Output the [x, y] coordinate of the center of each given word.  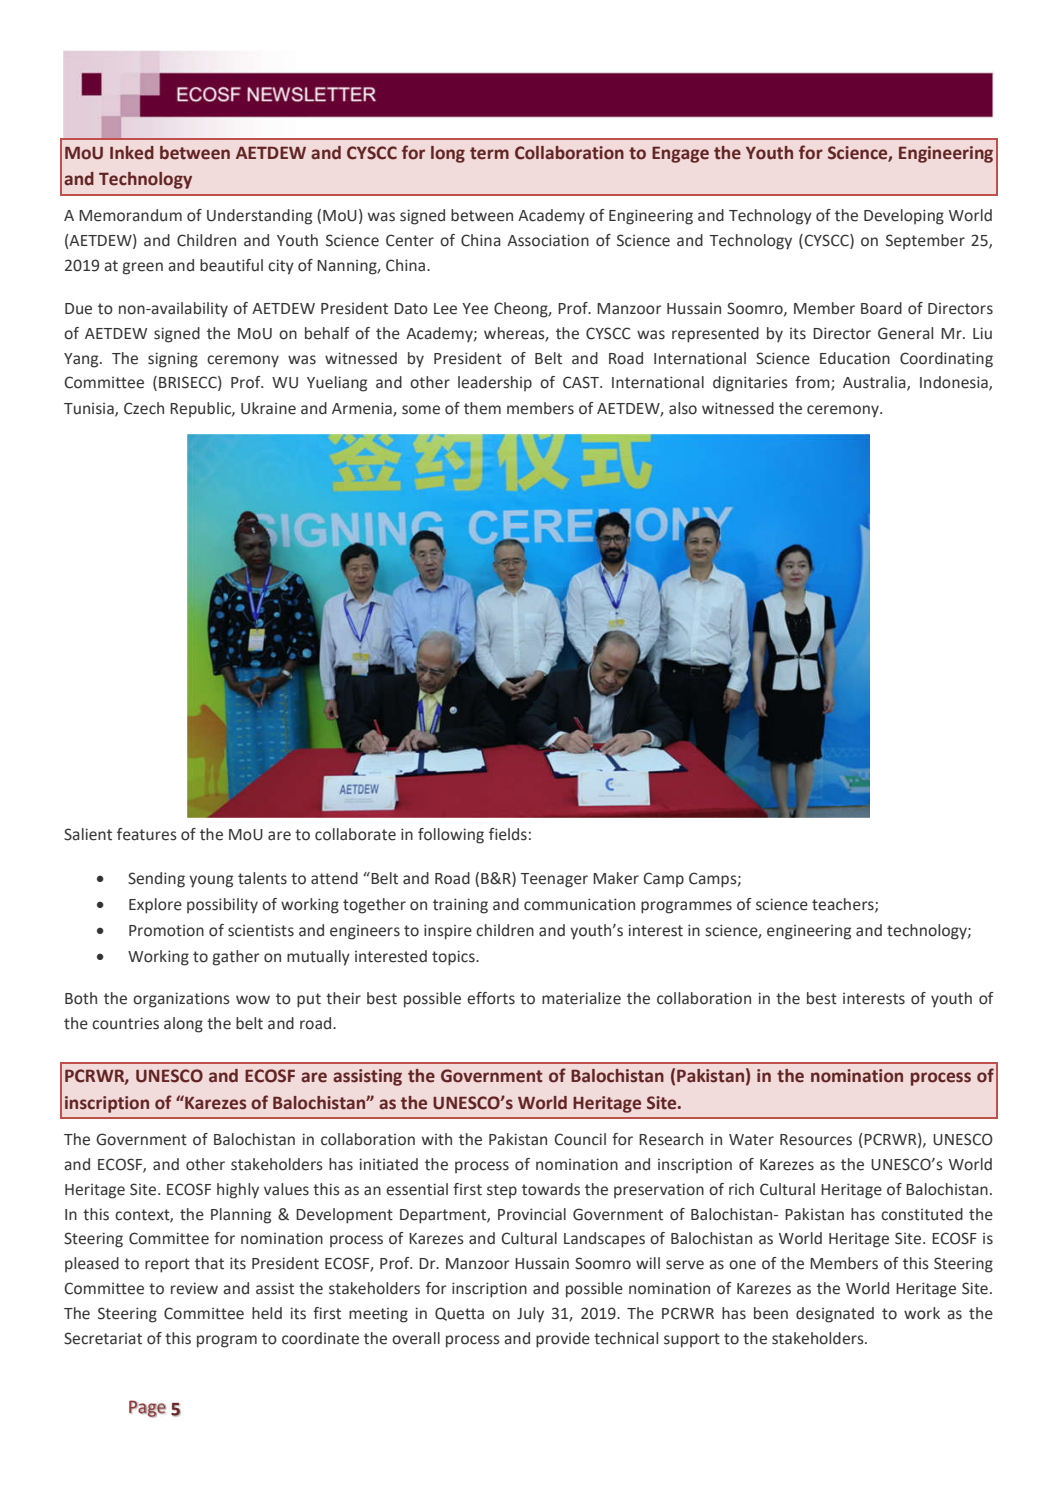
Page [147, 1409]
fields [508, 834]
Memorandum [130, 215]
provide [563, 1340]
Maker [616, 878]
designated [835, 1315]
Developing [904, 217]
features [147, 834]
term [489, 153]
